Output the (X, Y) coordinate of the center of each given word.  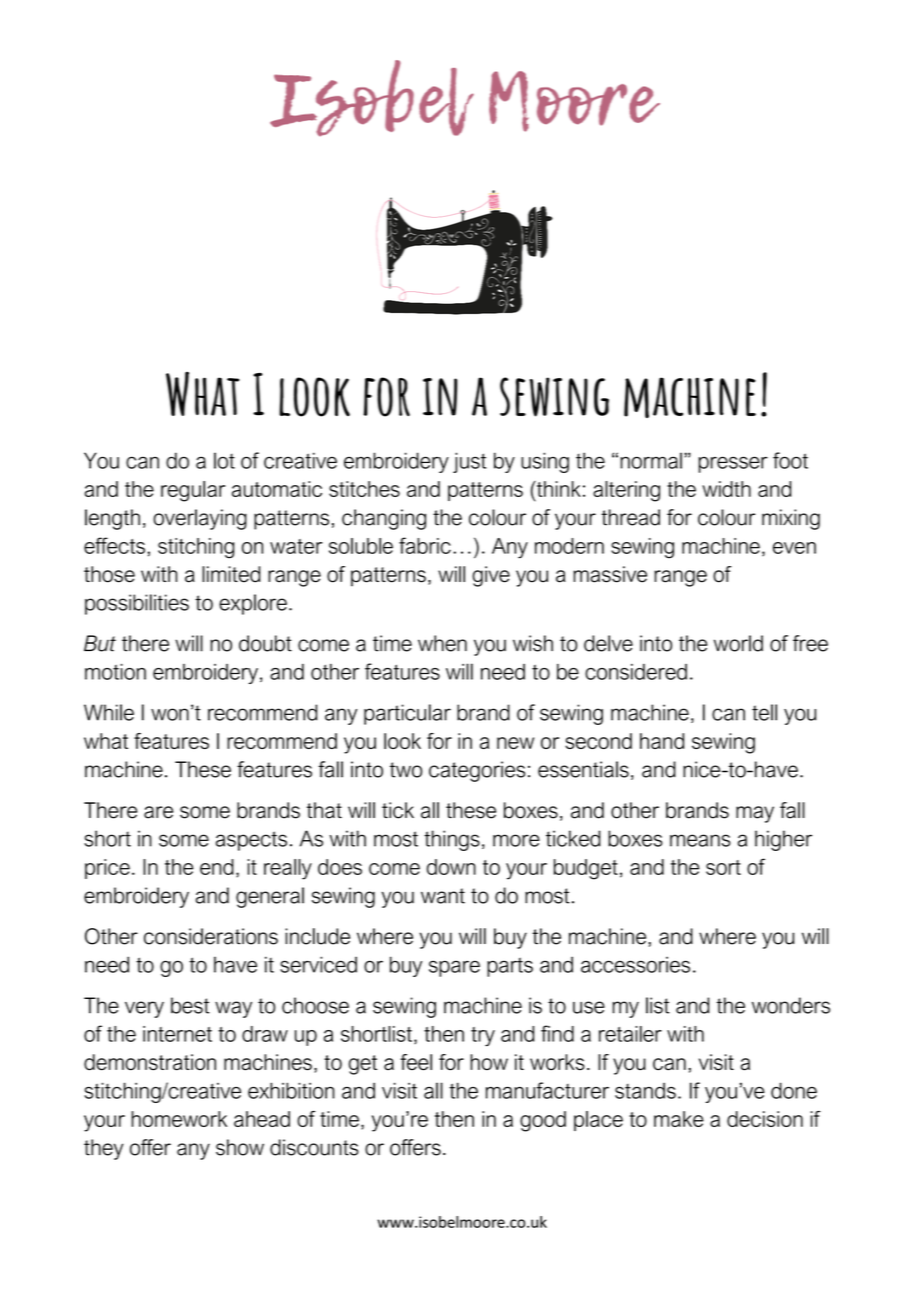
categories (477, 771)
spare (454, 968)
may (755, 814)
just (469, 462)
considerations (211, 936)
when (442, 643)
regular (193, 491)
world (738, 643)
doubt (265, 643)
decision (765, 1119)
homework (179, 1119)
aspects (251, 841)
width (726, 489)
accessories (635, 965)
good (543, 1121)
